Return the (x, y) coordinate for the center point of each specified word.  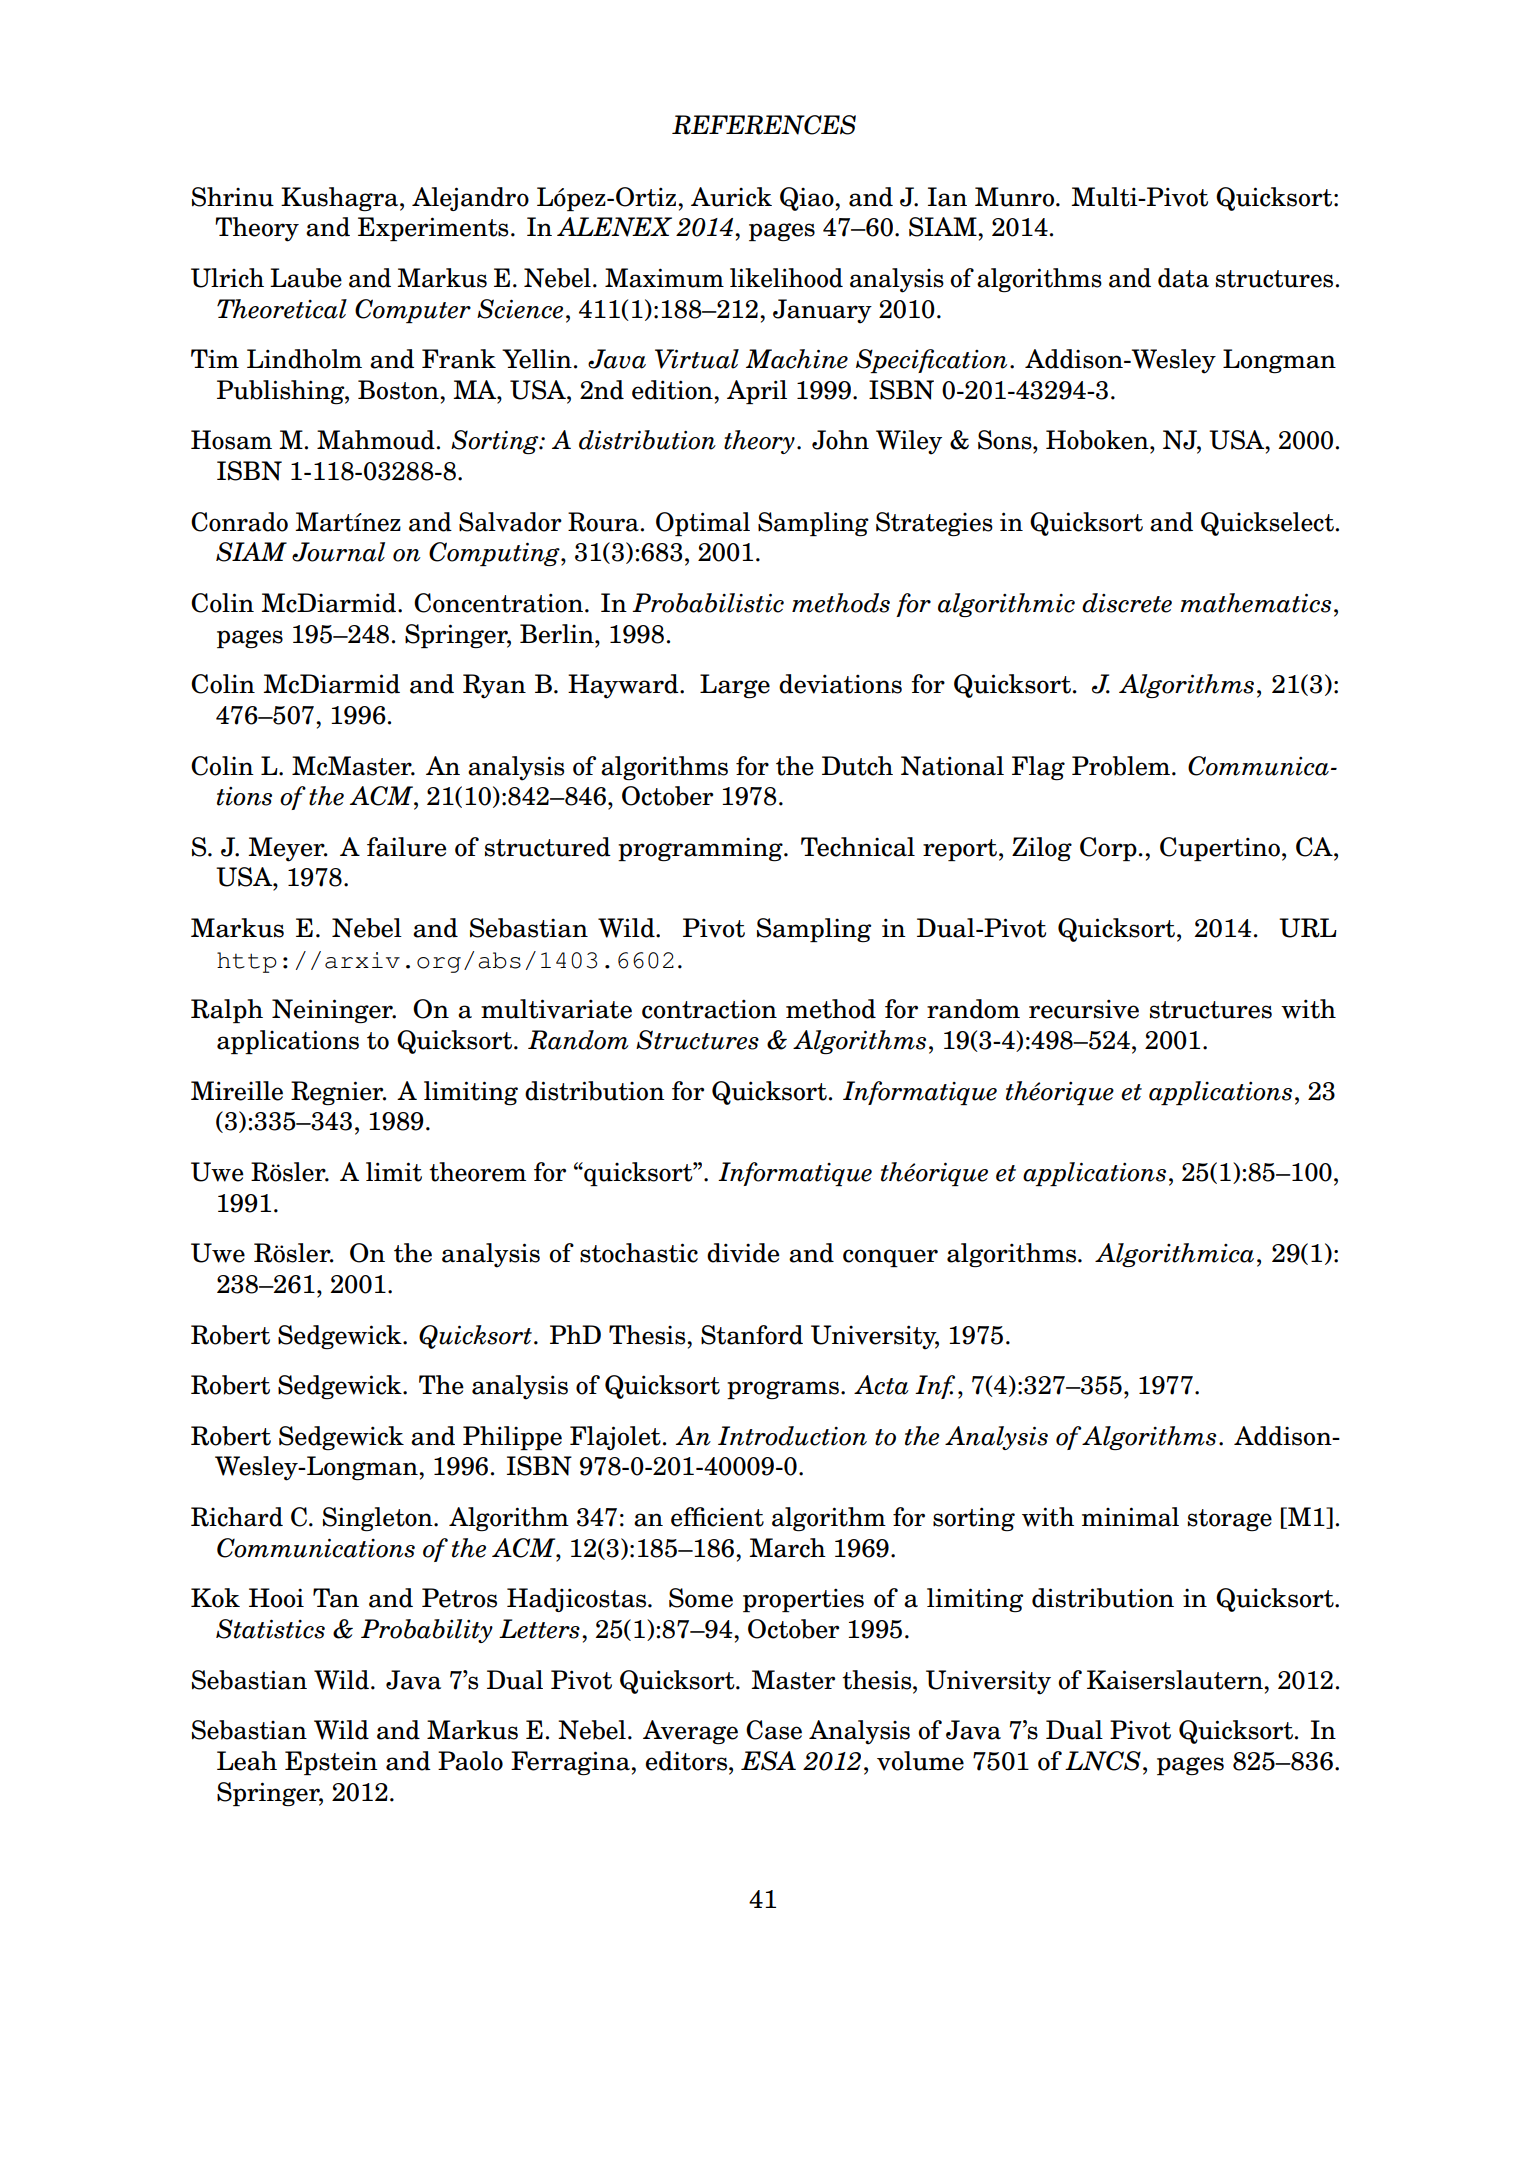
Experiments (433, 229)
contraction (709, 1009)
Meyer (287, 849)
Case (774, 1730)
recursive (1084, 1009)
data (1183, 278)
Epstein (331, 1763)
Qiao (808, 199)
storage (1230, 1520)
